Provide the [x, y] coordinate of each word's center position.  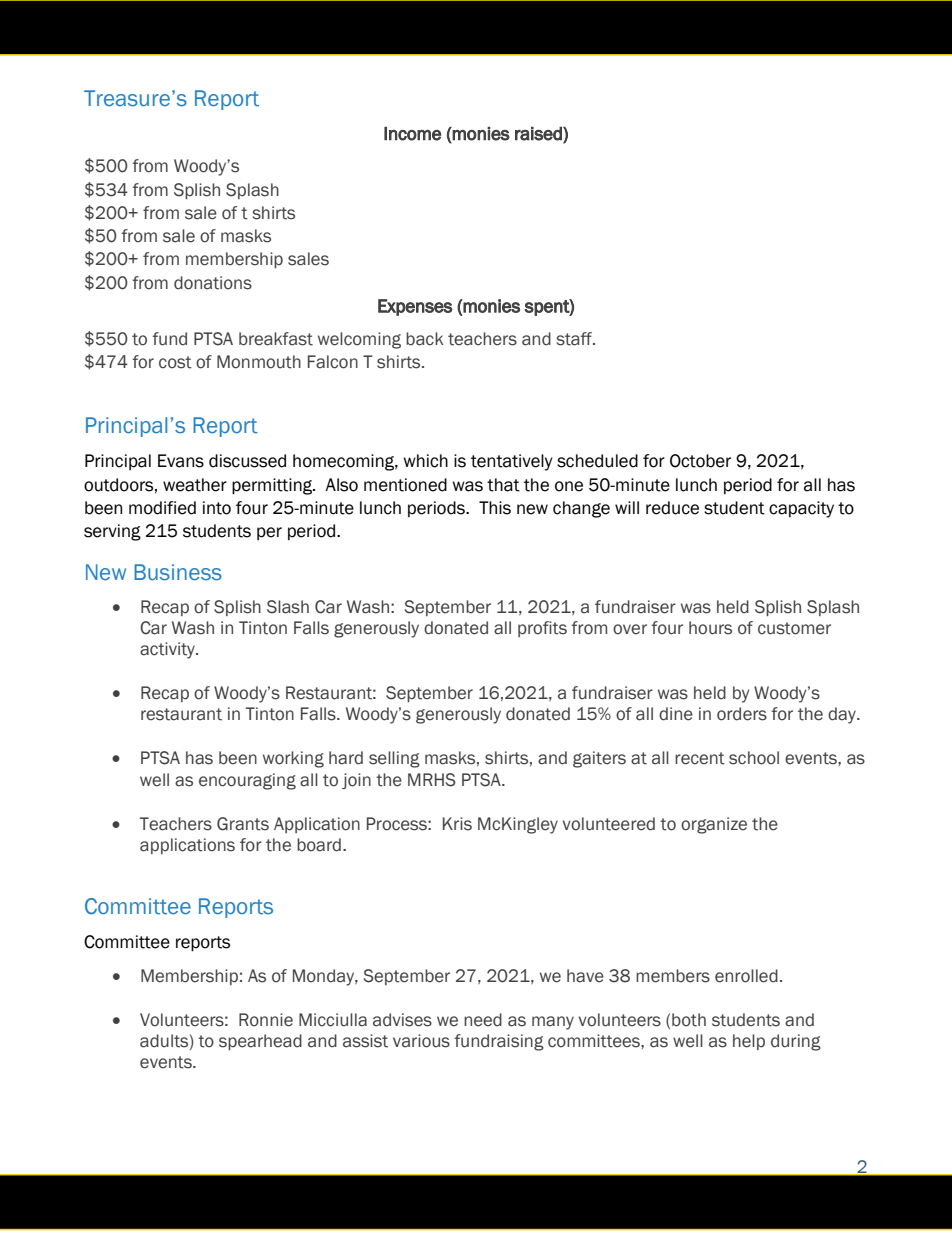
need [483, 1020]
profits [542, 629]
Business [178, 572]
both [689, 1020]
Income [412, 134]
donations [213, 283]
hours [710, 628]
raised [539, 134]
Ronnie [266, 1020]
